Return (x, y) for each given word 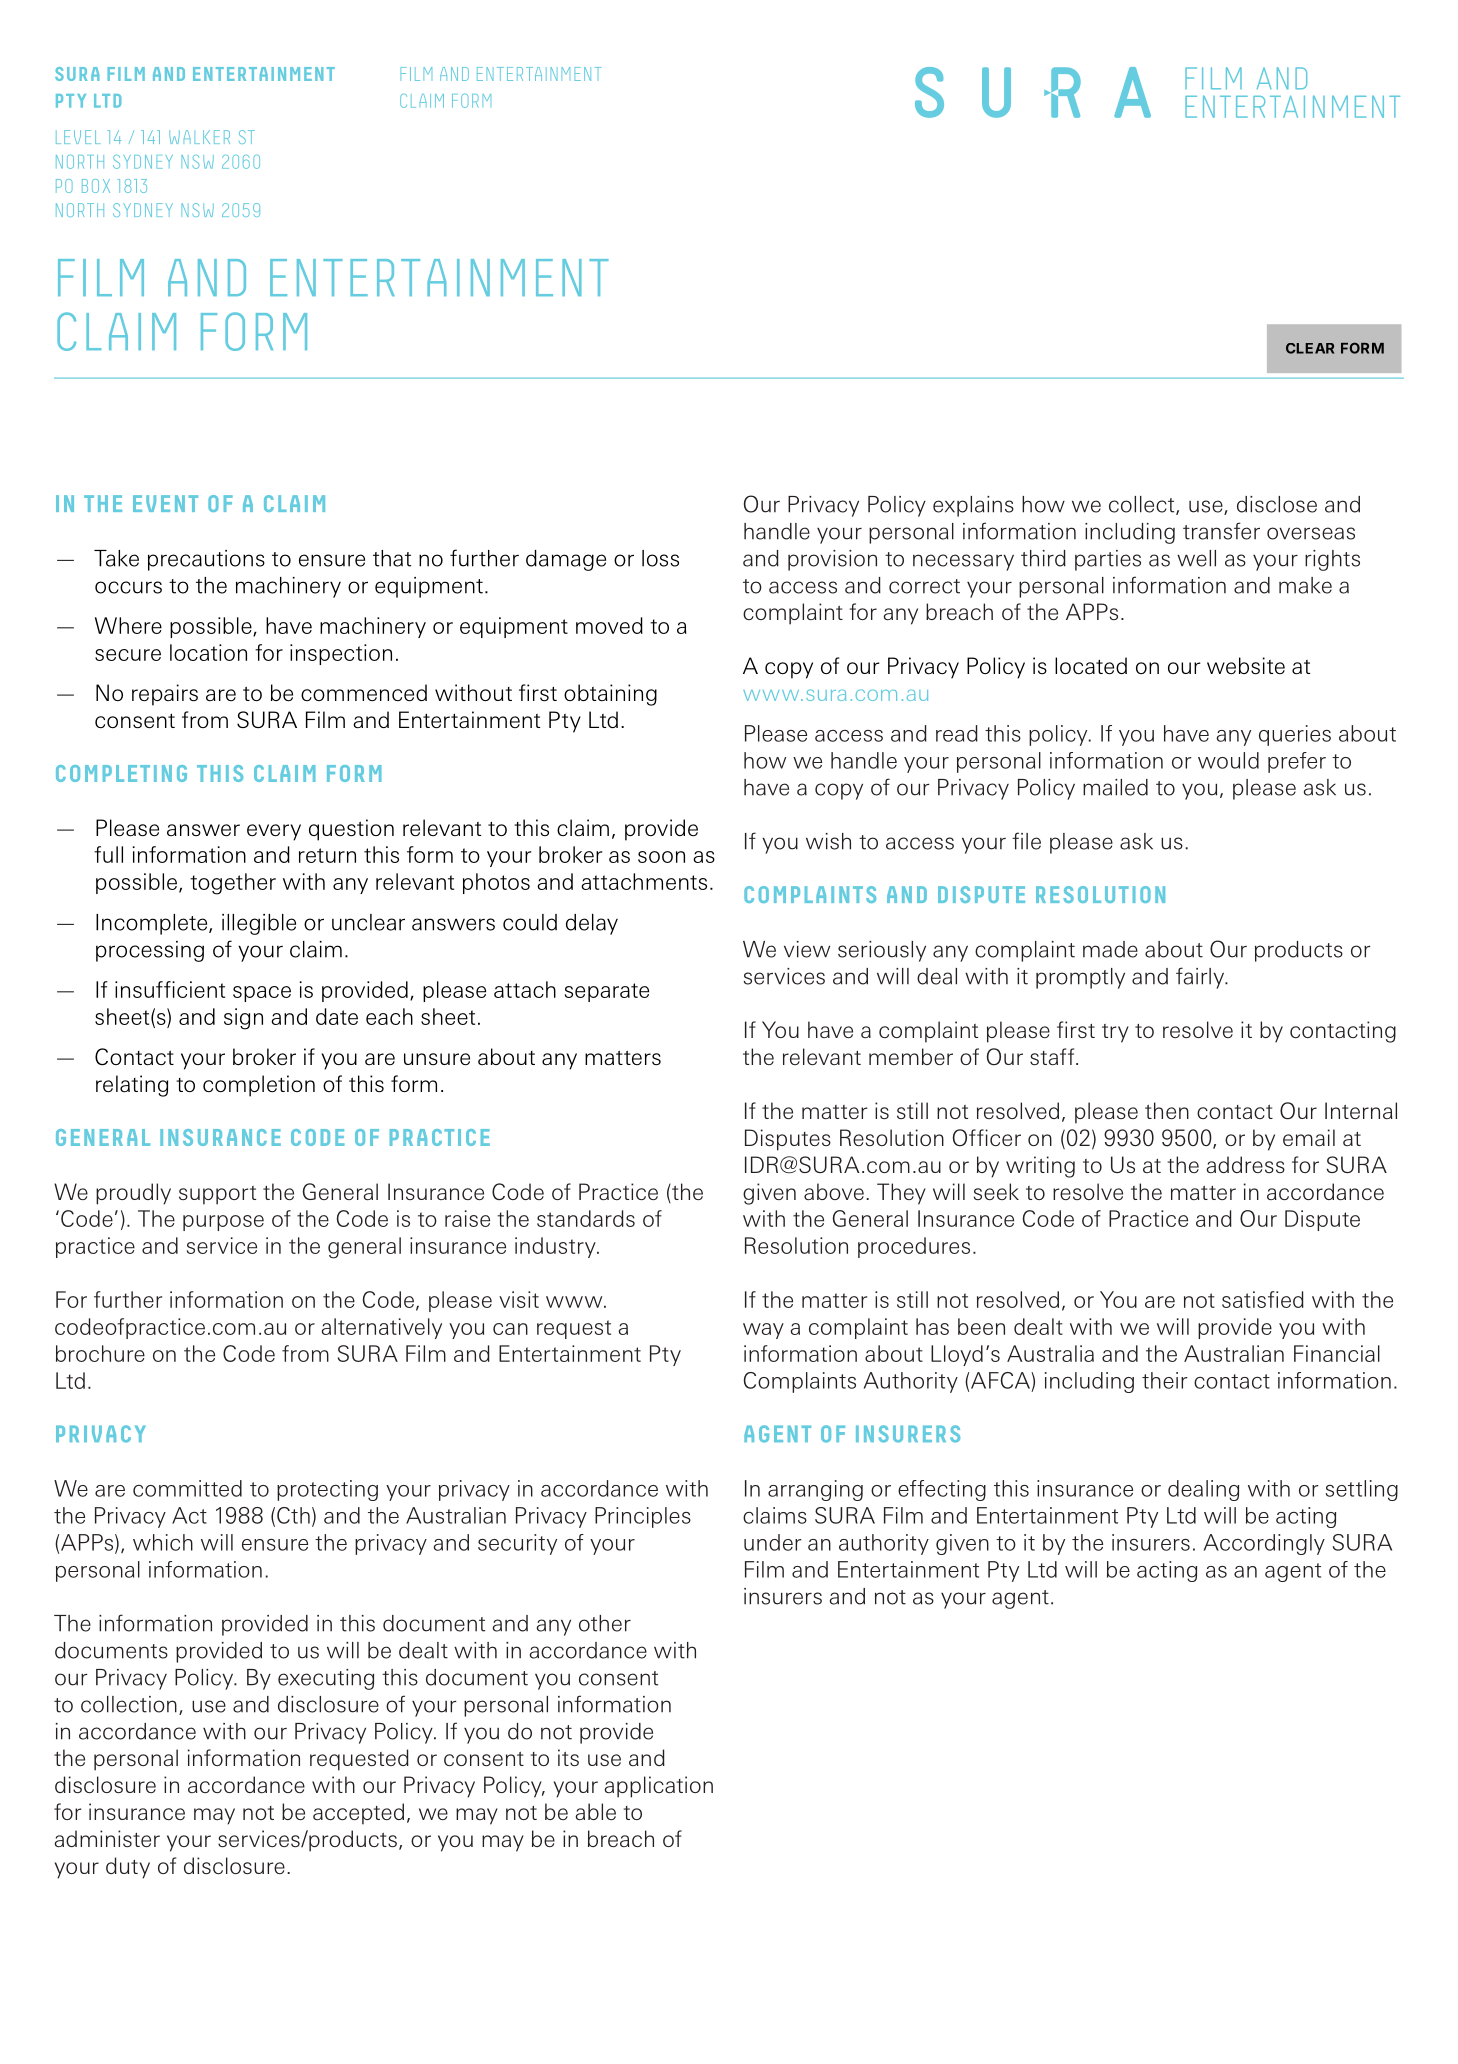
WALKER (199, 137)
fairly (1201, 978)
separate (607, 992)
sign (243, 1019)
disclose (1277, 504)
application (658, 1787)
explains (973, 506)
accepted (358, 1814)
